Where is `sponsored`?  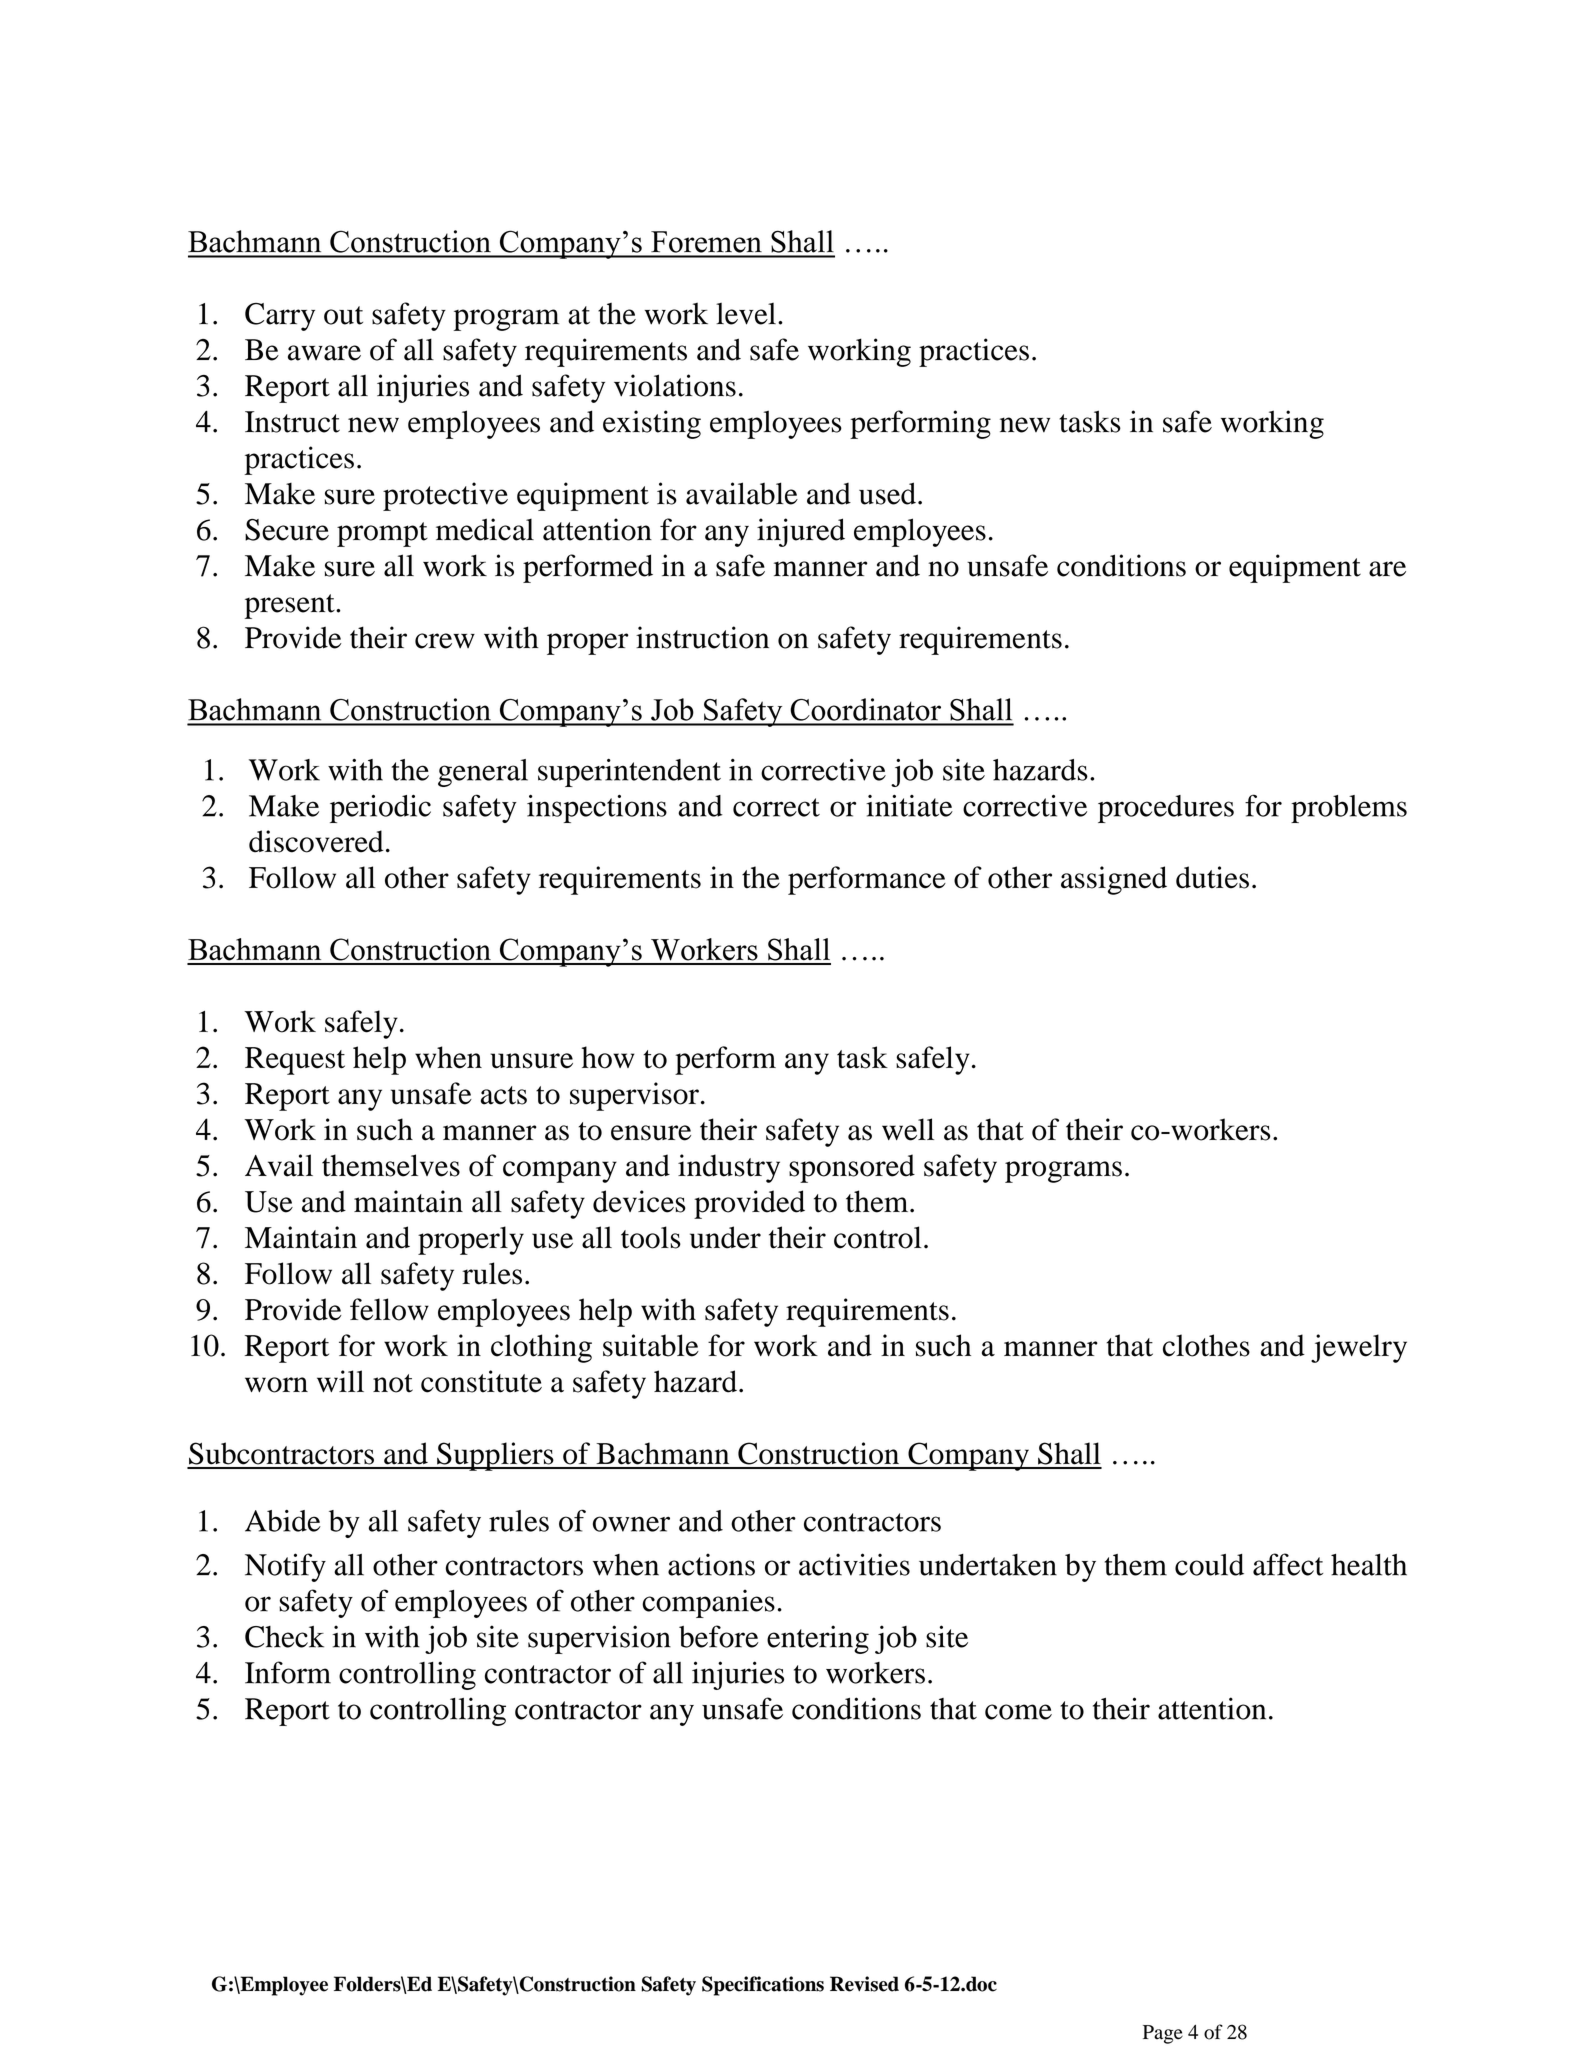
sponsored is located at coordinates (852, 1168).
